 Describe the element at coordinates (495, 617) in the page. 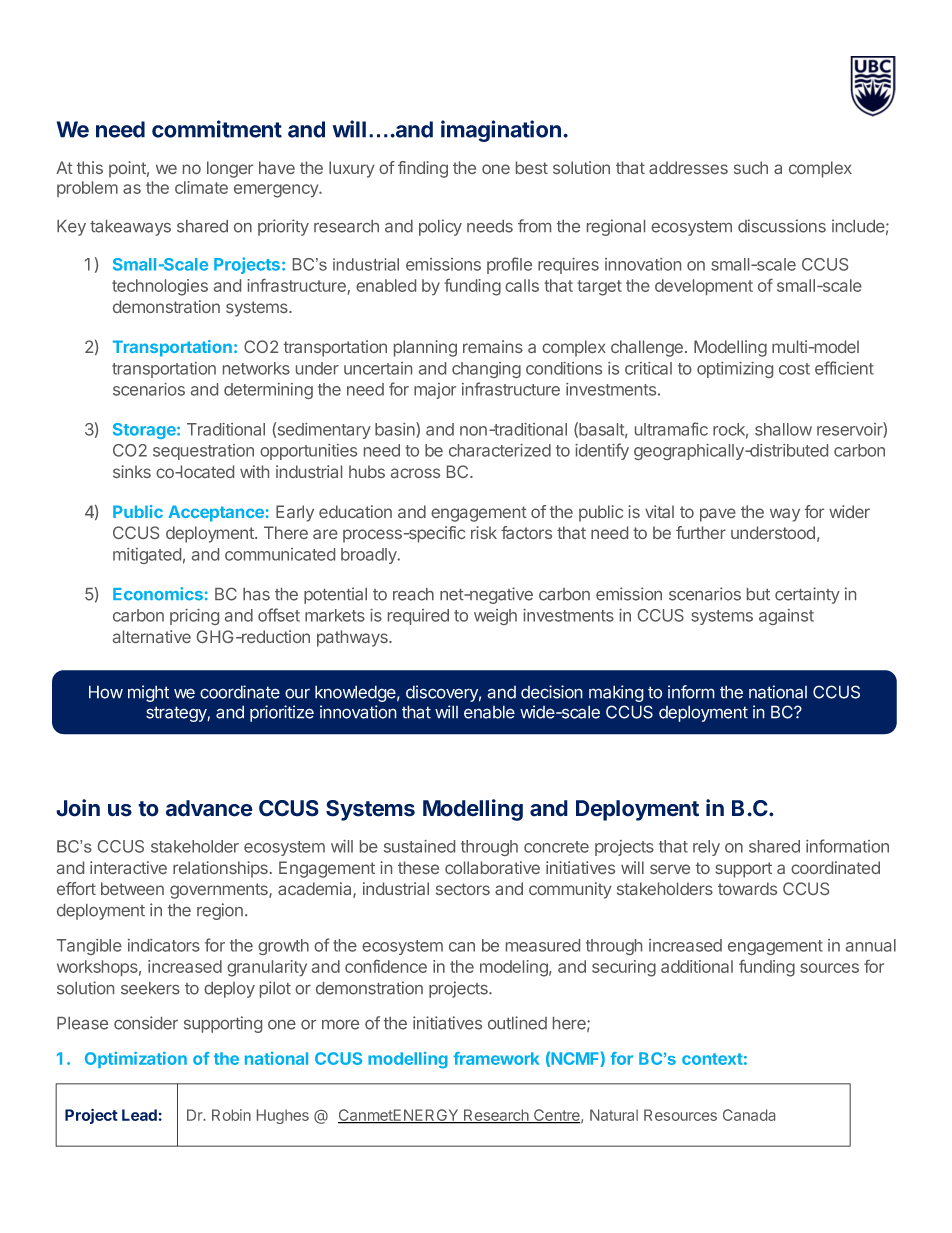

I see `weigh` at that location.
